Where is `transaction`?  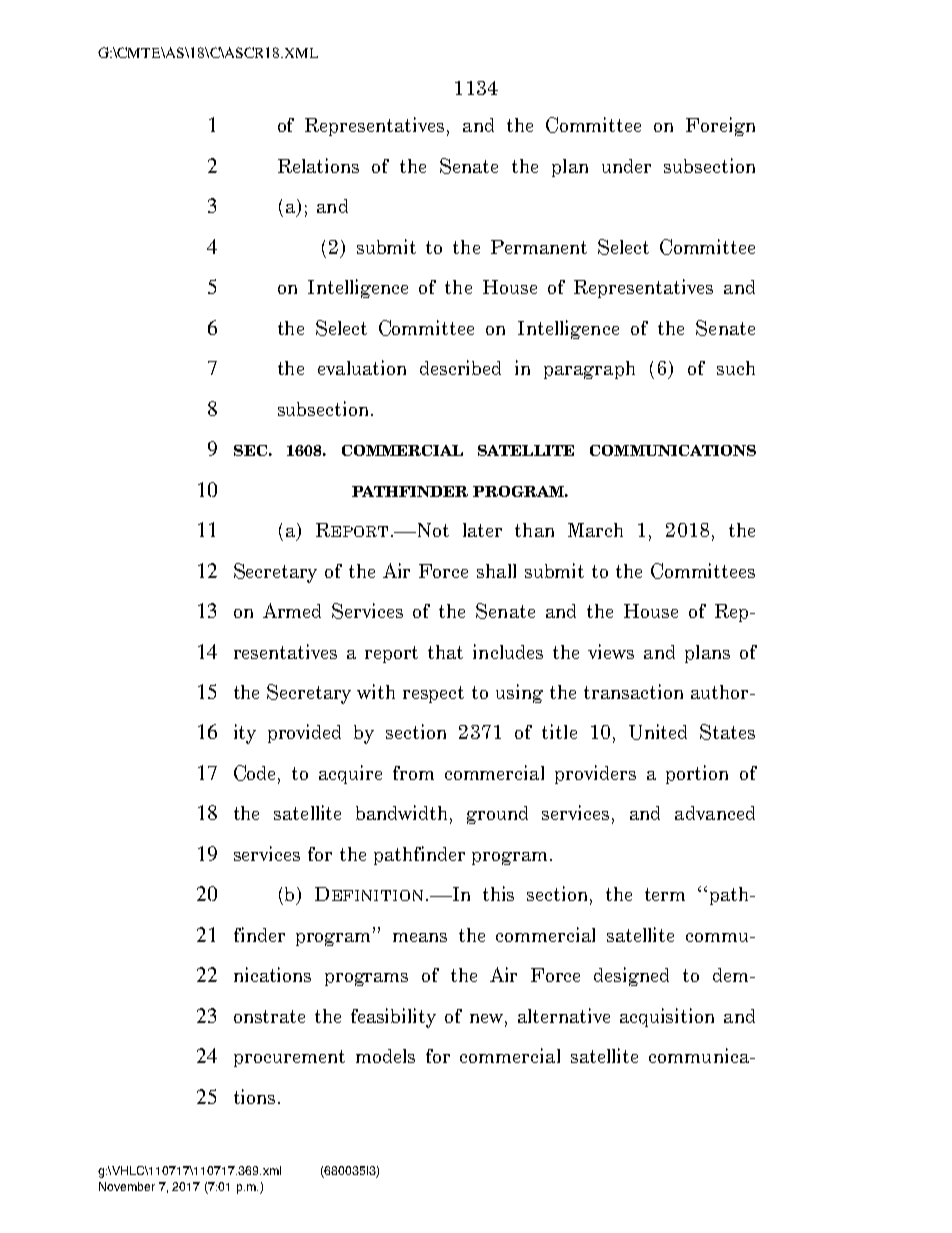
transaction is located at coordinates (633, 691).
